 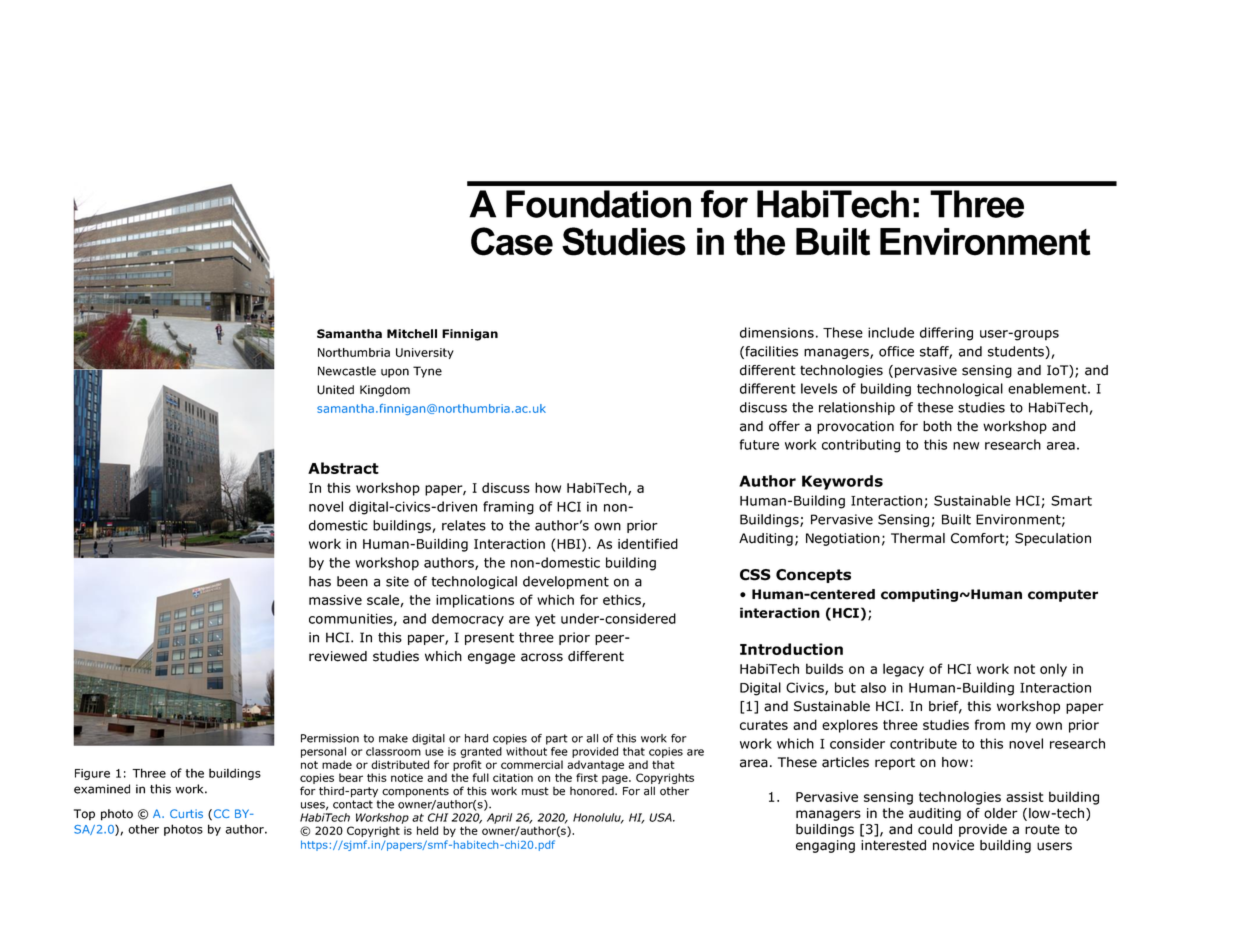 What do you see at coordinates (598, 204) in the page?
I see `Foundation` at bounding box center [598, 204].
